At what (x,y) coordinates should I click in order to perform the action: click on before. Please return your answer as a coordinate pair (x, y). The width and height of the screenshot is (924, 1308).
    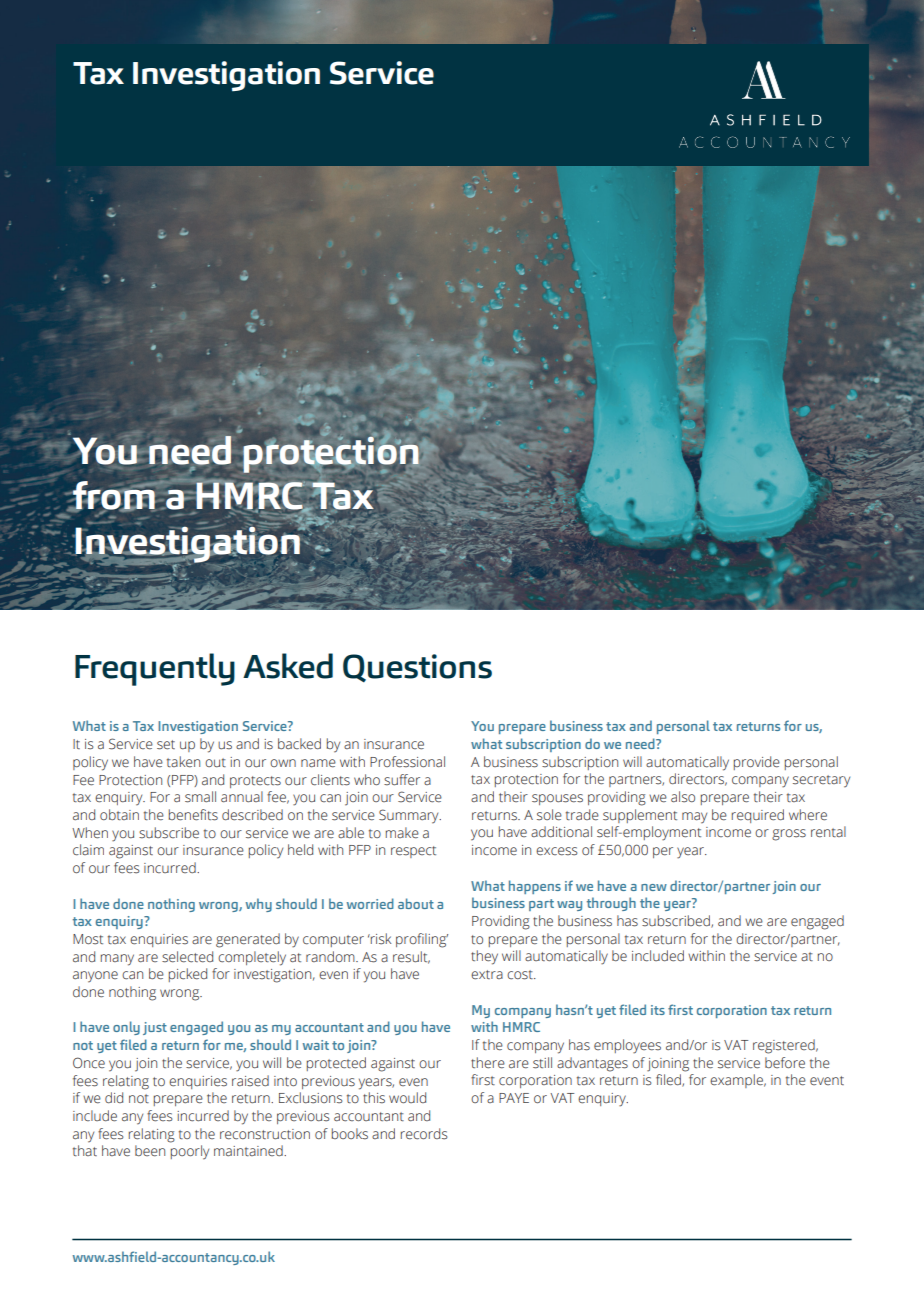
    Looking at the image, I should click on (785, 1063).
